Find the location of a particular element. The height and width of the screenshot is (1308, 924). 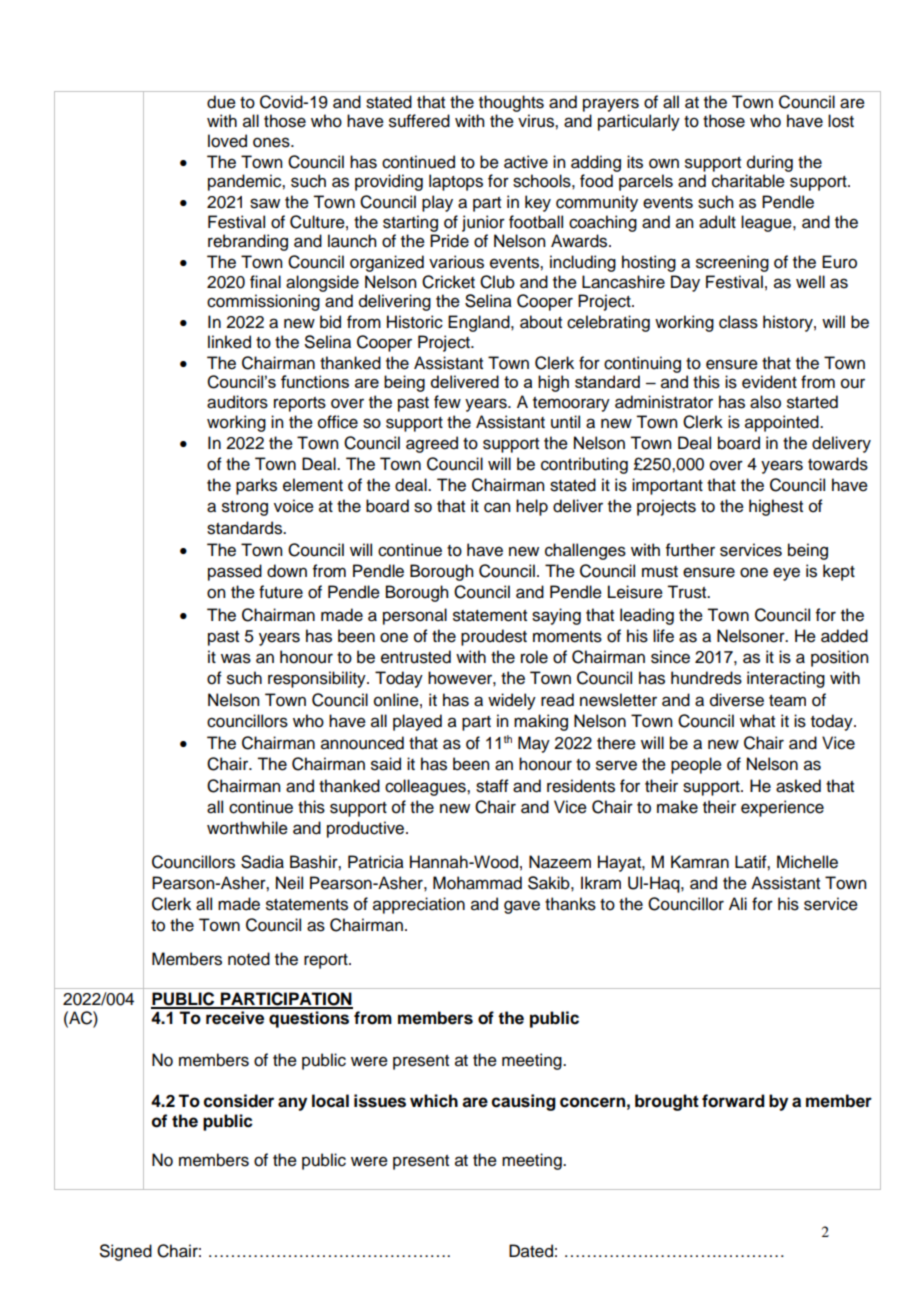

can is located at coordinates (497, 507).
